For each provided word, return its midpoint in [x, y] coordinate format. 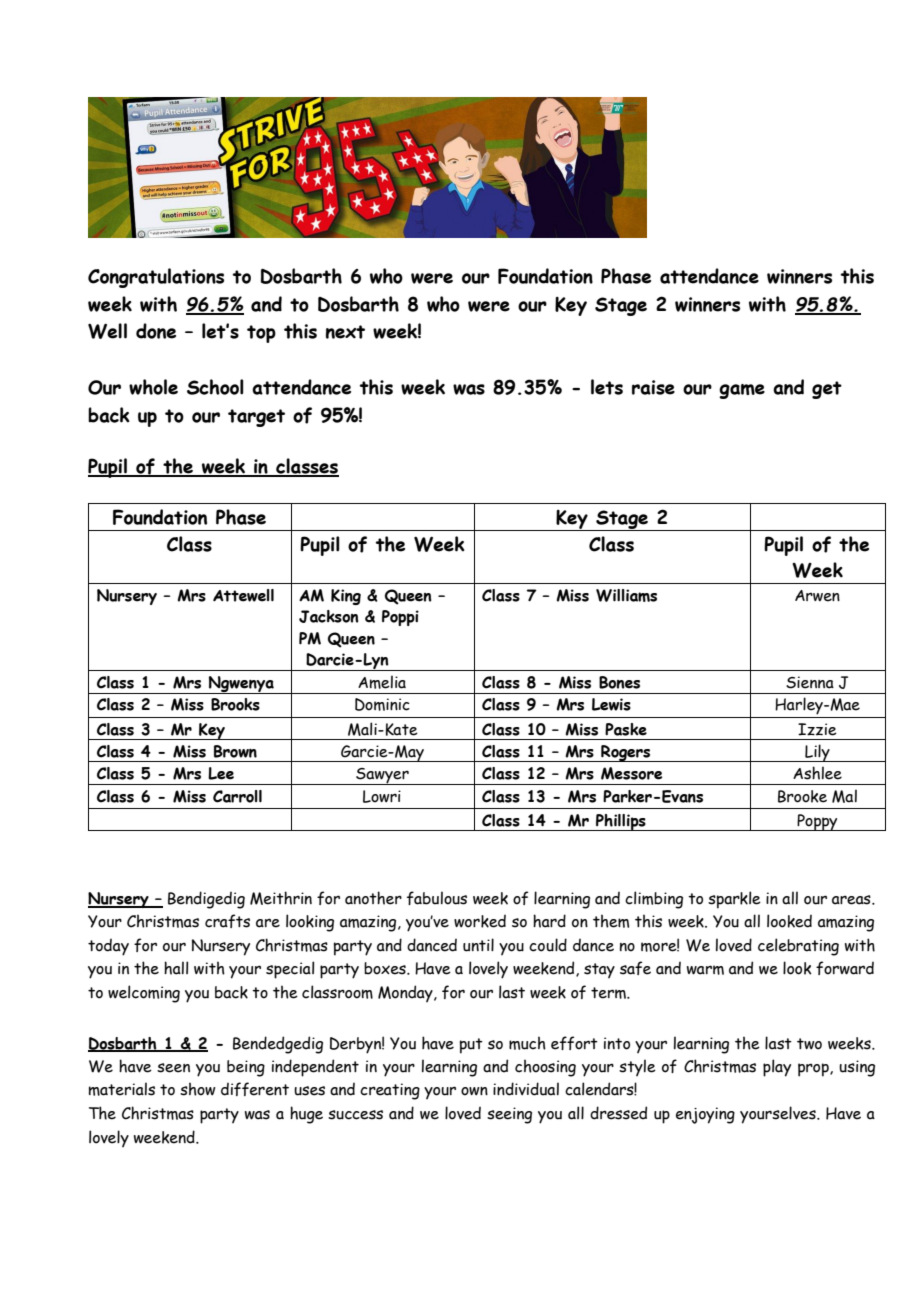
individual [526, 1089]
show [198, 1089]
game [742, 391]
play [777, 1068]
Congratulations [156, 278]
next [345, 332]
